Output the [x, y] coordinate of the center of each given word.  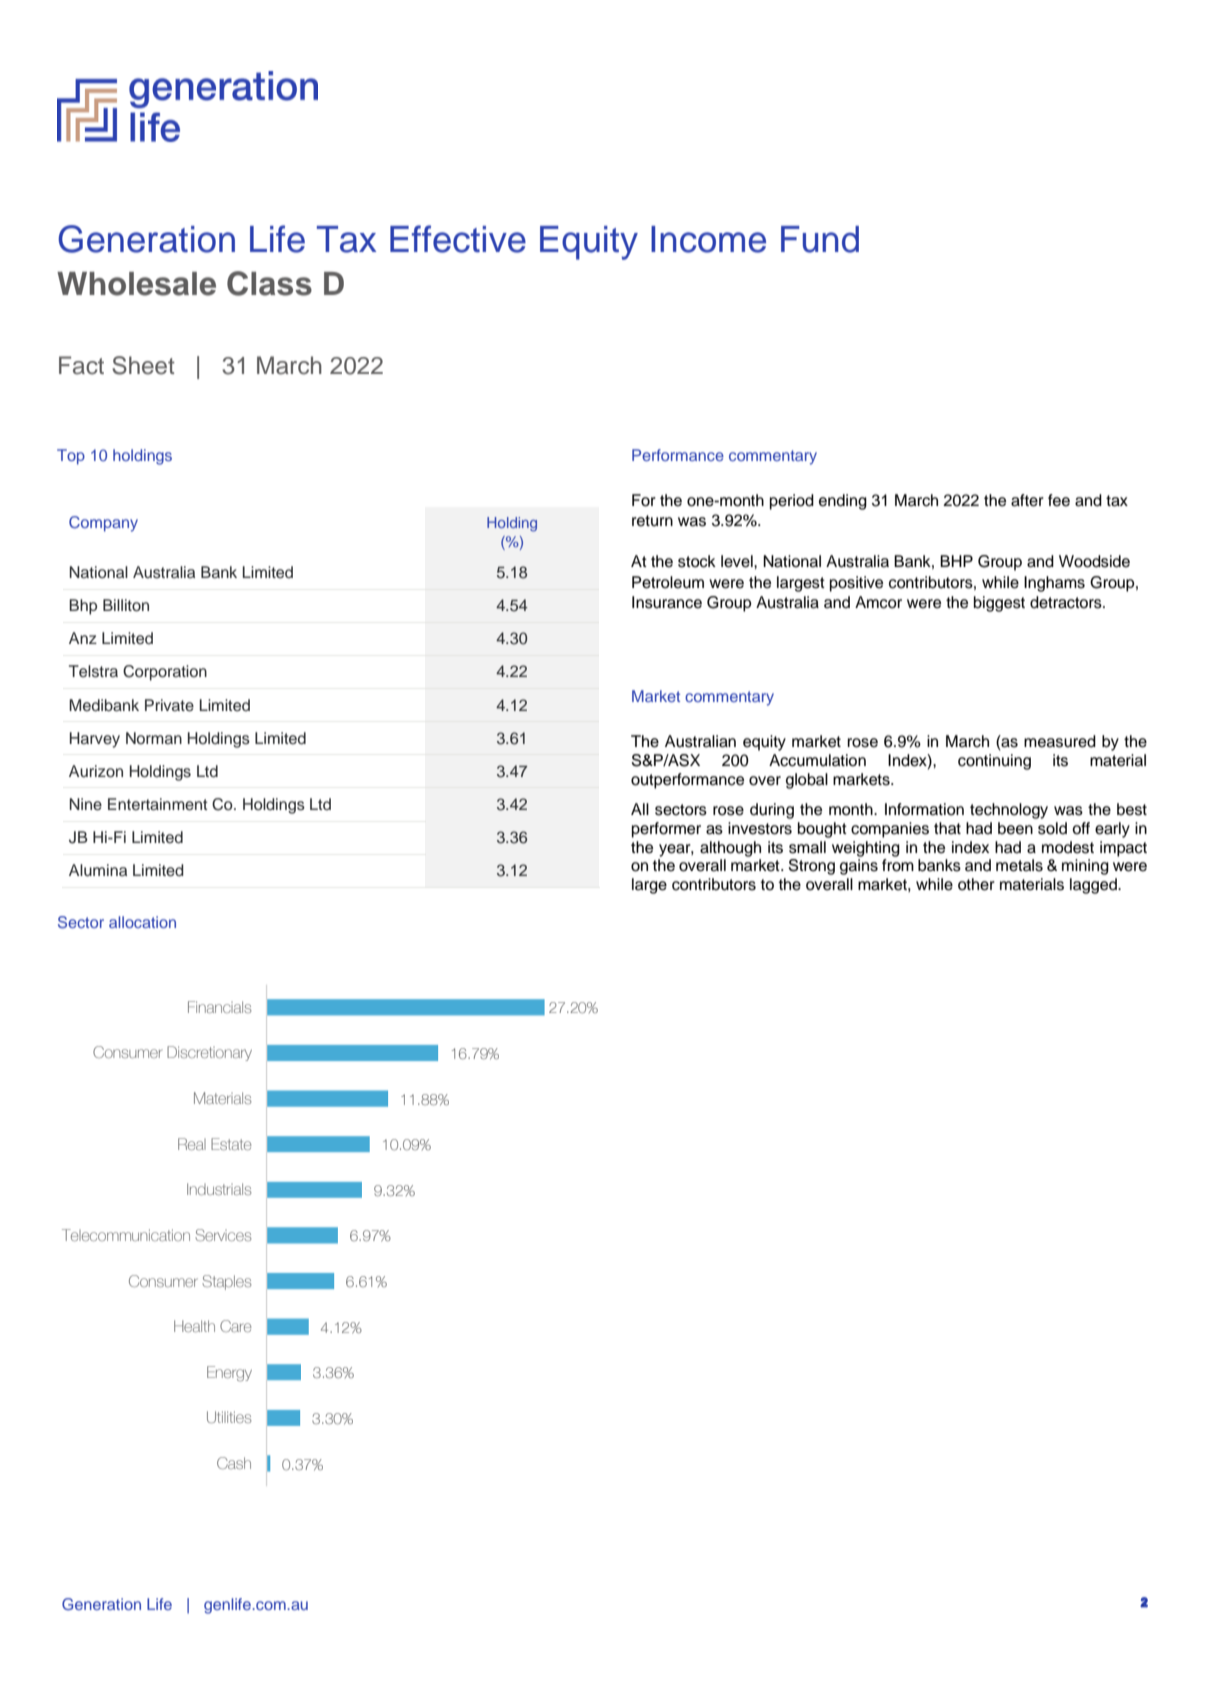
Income [708, 239]
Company [103, 524]
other [976, 884]
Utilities [229, 1417]
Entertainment [158, 804]
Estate [231, 1144]
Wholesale [136, 284]
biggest [999, 604]
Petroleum [668, 582]
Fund [820, 239]
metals [1019, 865]
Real [192, 1144]
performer [666, 830]
